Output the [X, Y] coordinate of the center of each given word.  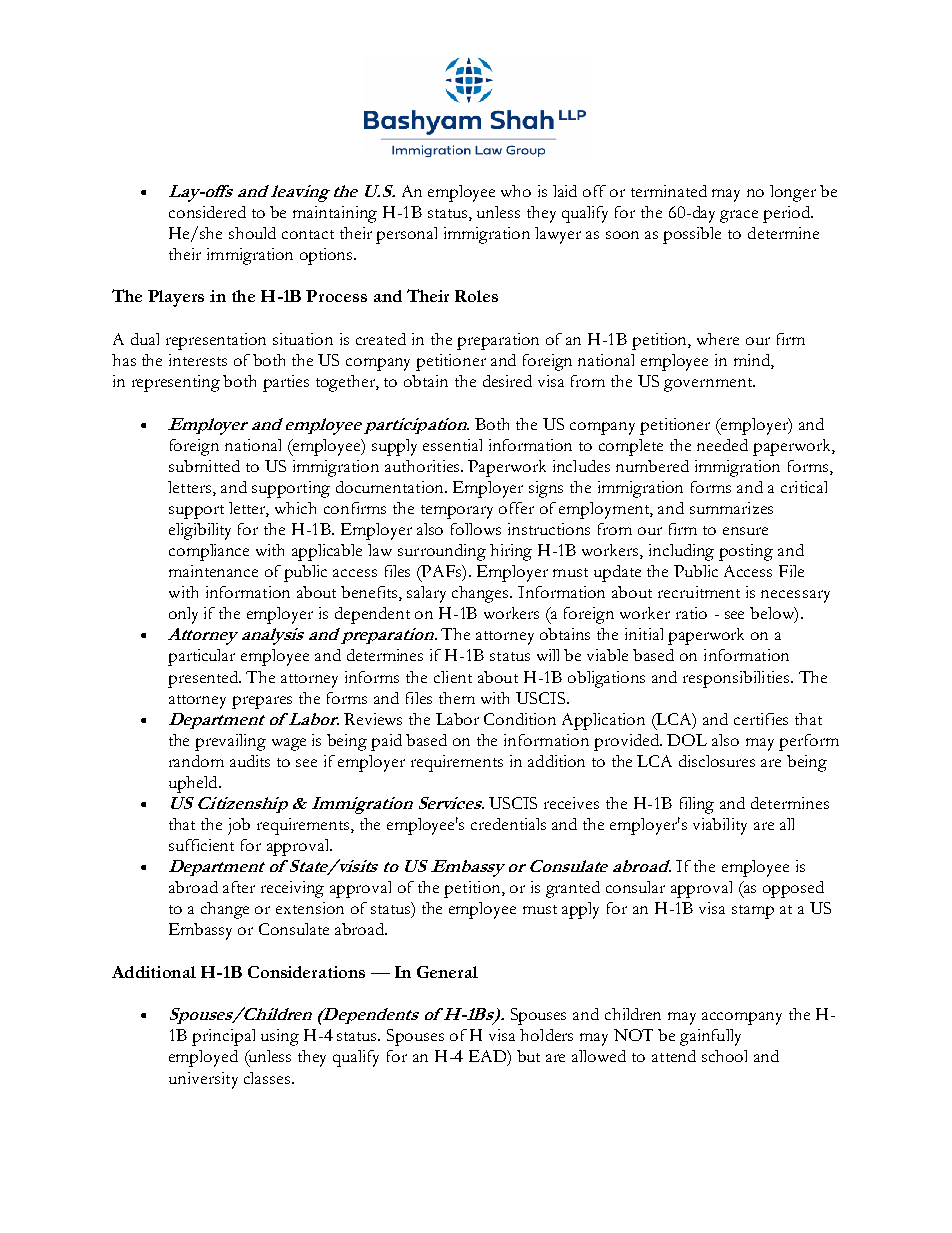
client [453, 677]
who [516, 191]
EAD [488, 1056]
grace [739, 216]
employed [203, 1058]
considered [207, 212]
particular [201, 657]
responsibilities [737, 679]
